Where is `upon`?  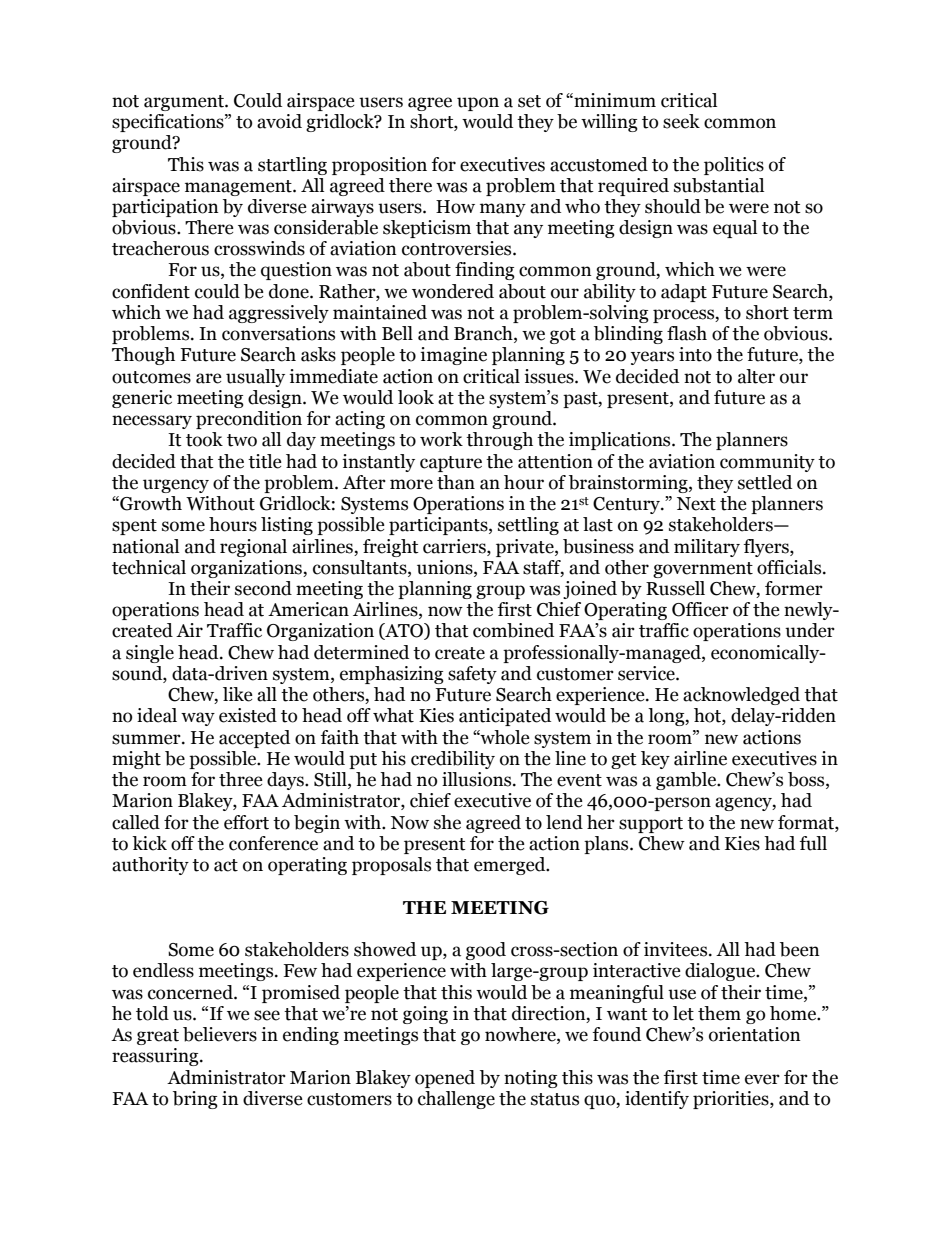 upon is located at coordinates (478, 104).
